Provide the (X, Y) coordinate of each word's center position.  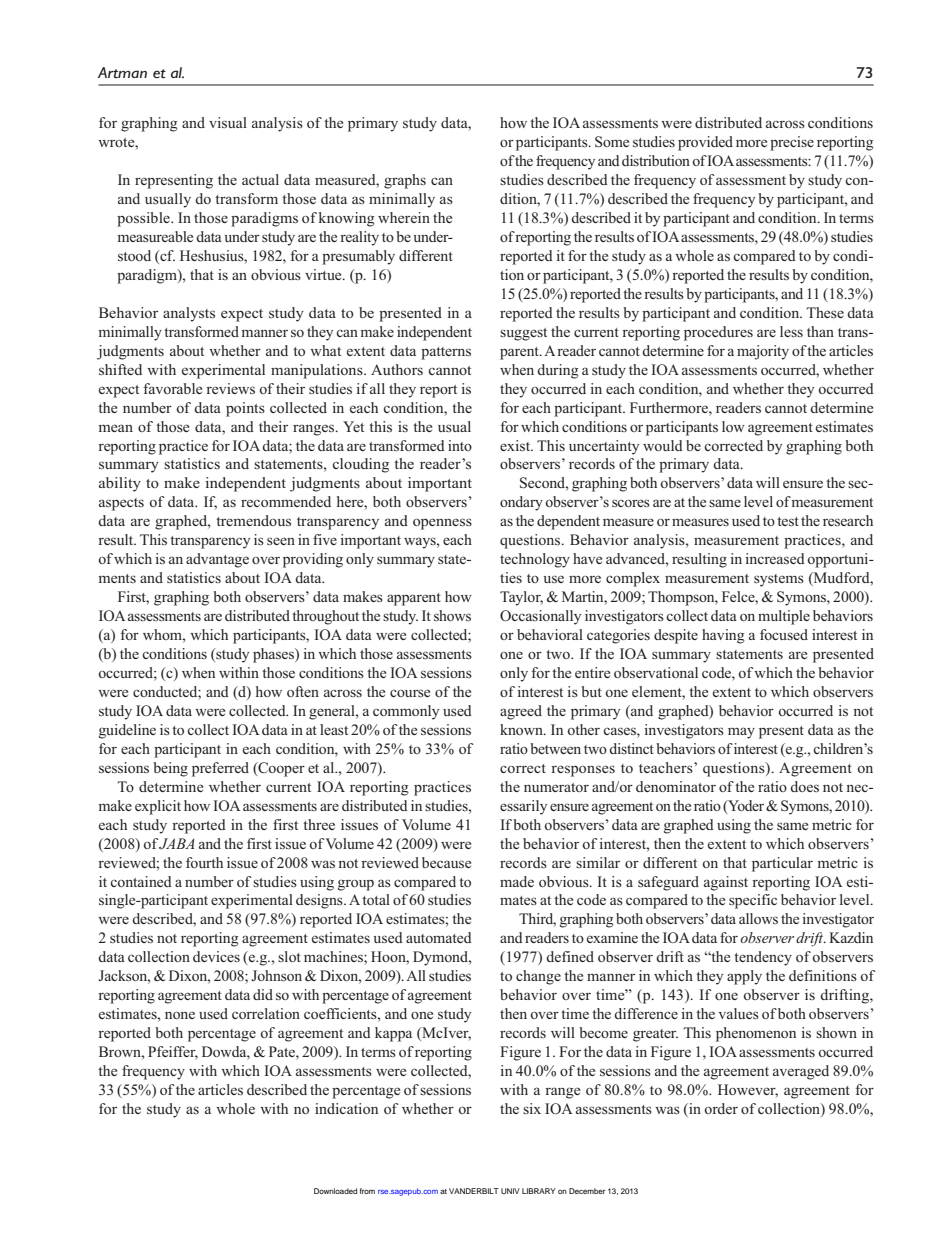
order (721, 1108)
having (723, 636)
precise (792, 143)
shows (452, 615)
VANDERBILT (474, 1191)
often (303, 691)
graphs (405, 181)
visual (228, 122)
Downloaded (335, 1191)
